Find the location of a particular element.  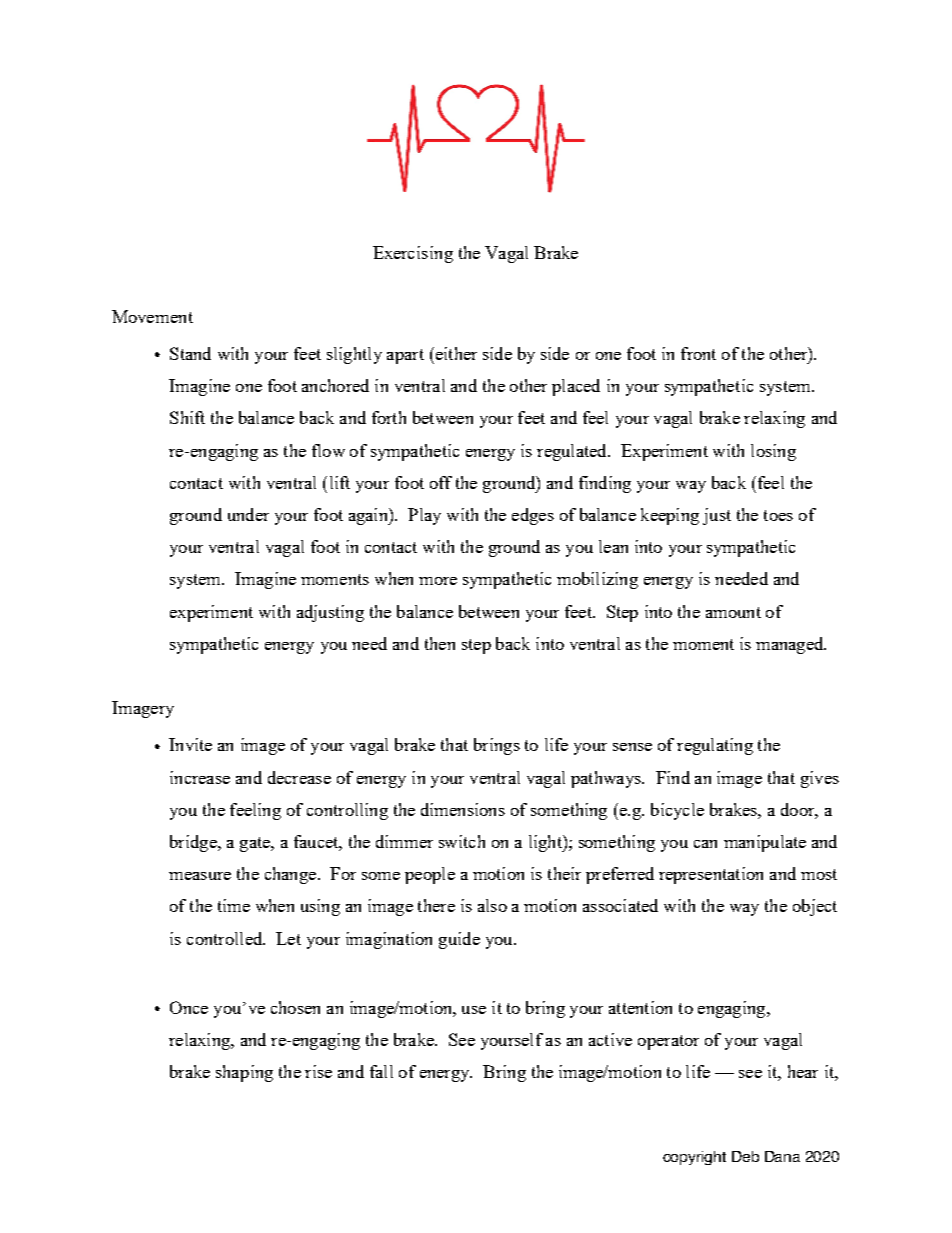

Invite is located at coordinates (190, 744).
